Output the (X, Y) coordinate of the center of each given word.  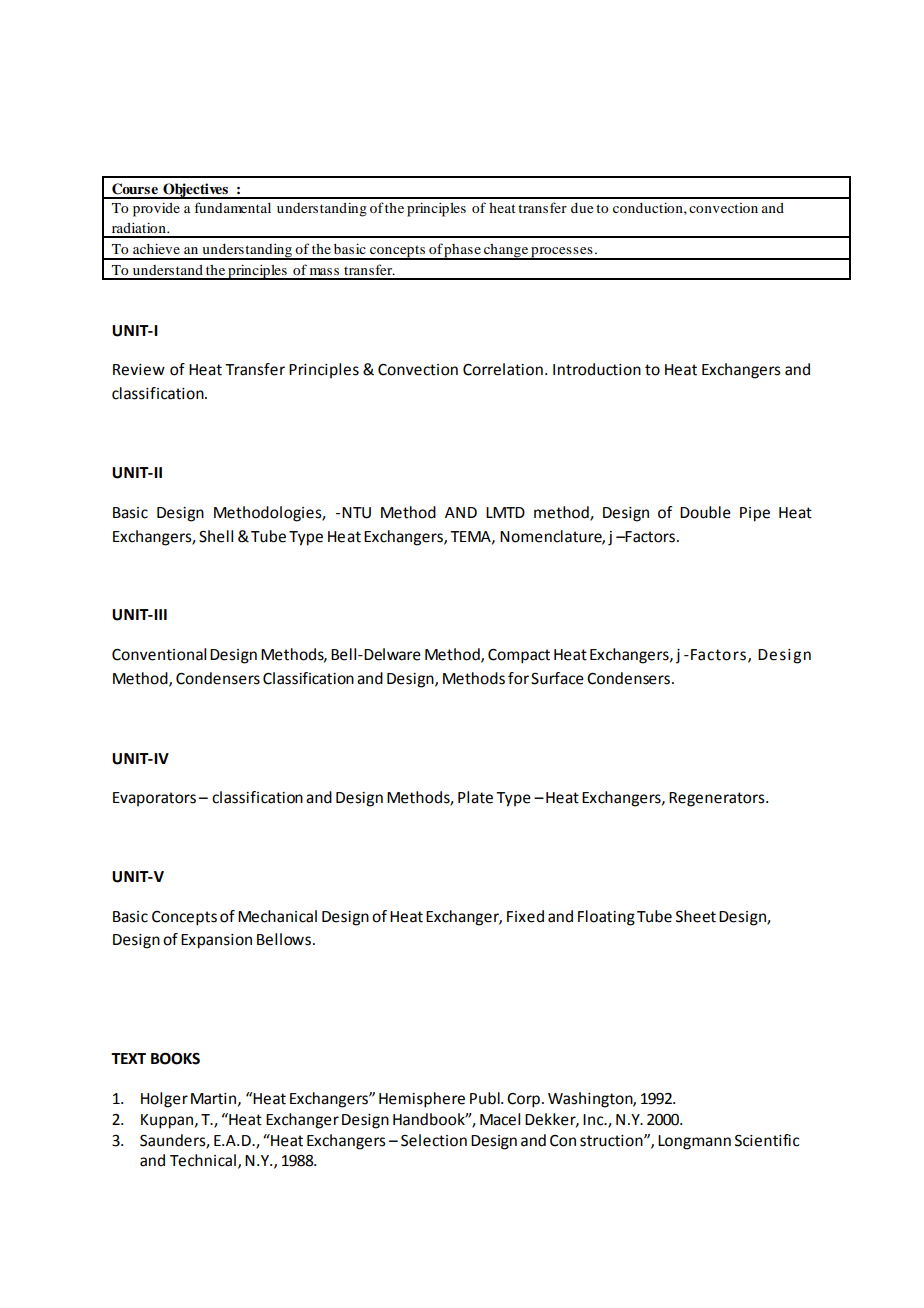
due (582, 208)
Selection (434, 1140)
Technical (203, 1160)
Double (705, 512)
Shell (216, 536)
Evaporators (154, 799)
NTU (356, 513)
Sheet (696, 916)
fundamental (232, 207)
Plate (475, 797)
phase (463, 252)
